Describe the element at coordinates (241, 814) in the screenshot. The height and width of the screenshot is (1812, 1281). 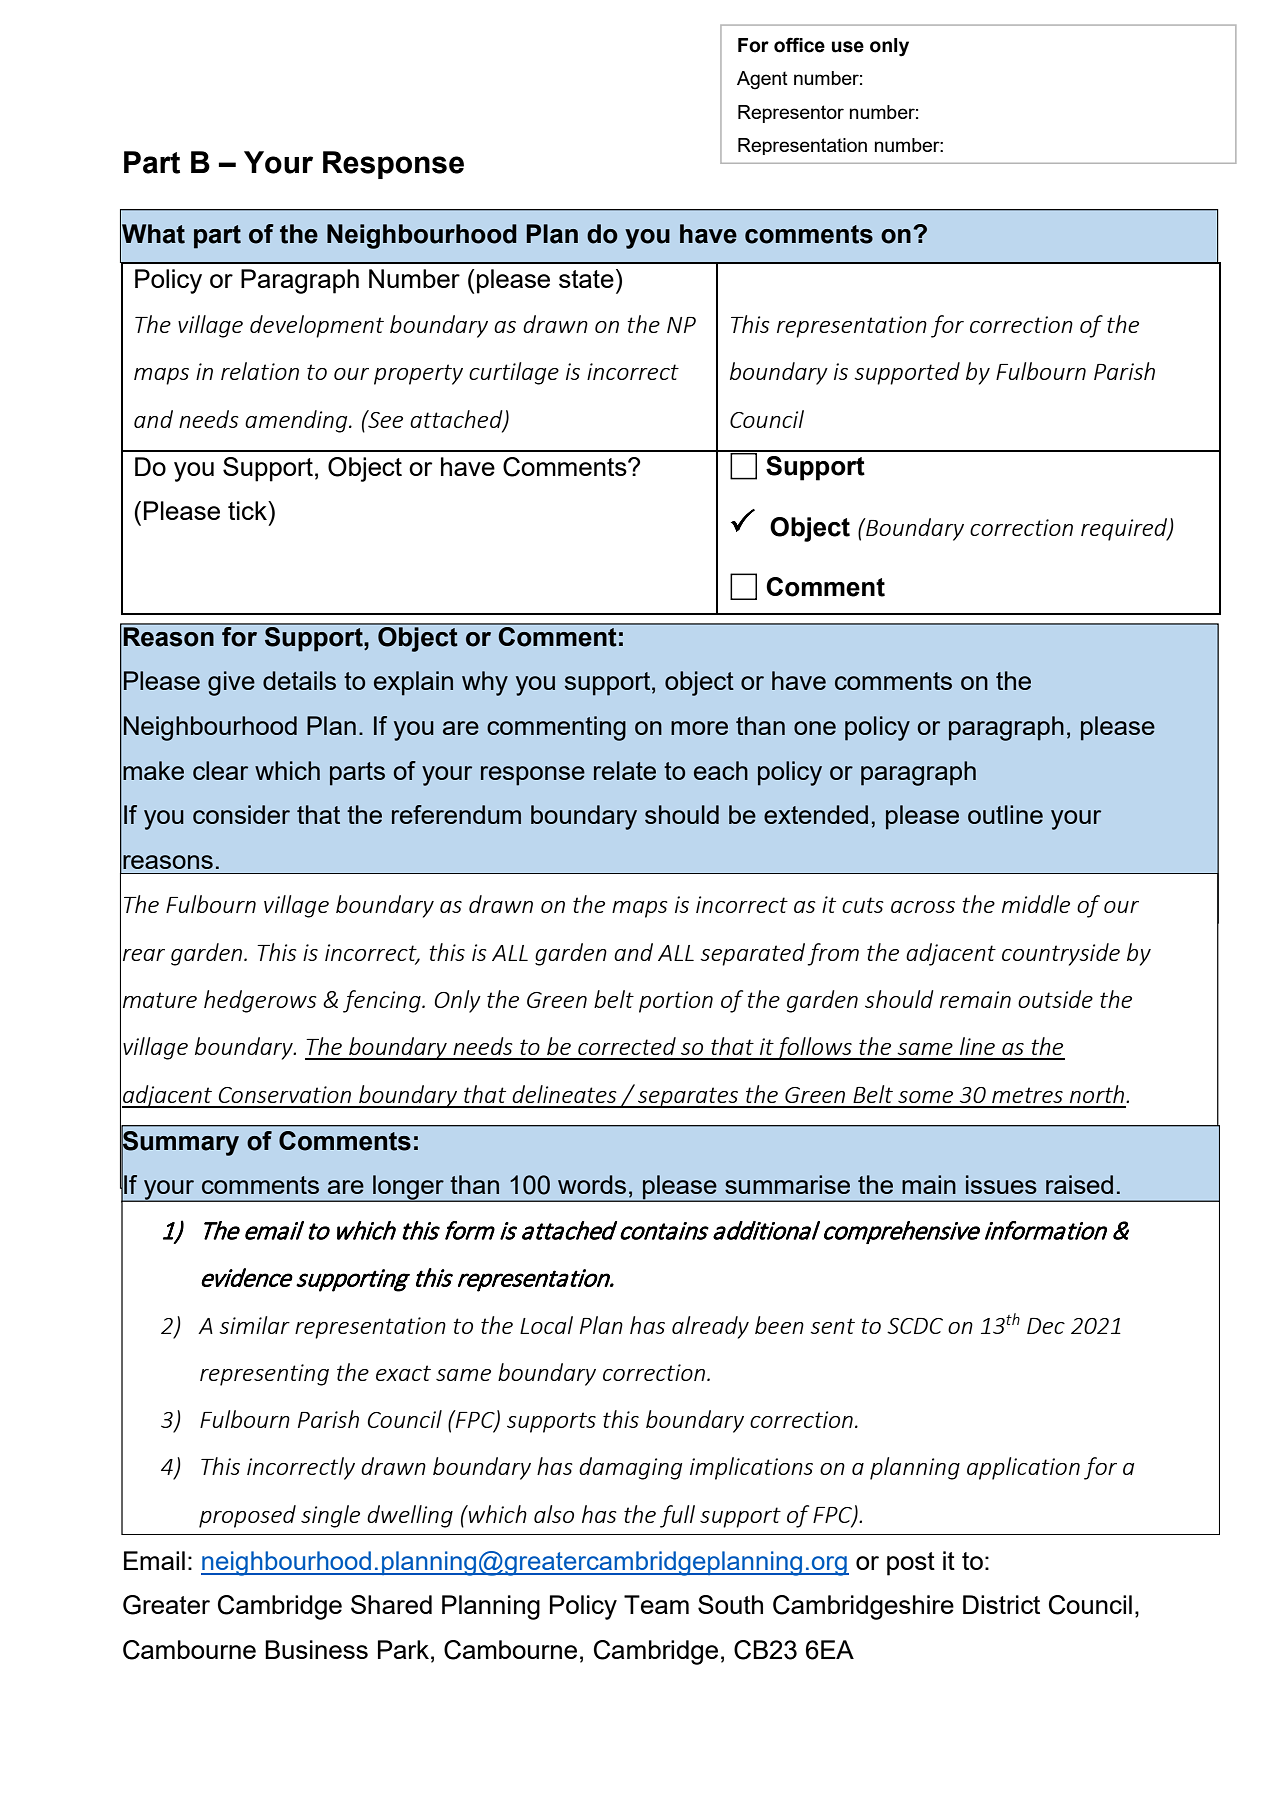
I see `consider` at that location.
